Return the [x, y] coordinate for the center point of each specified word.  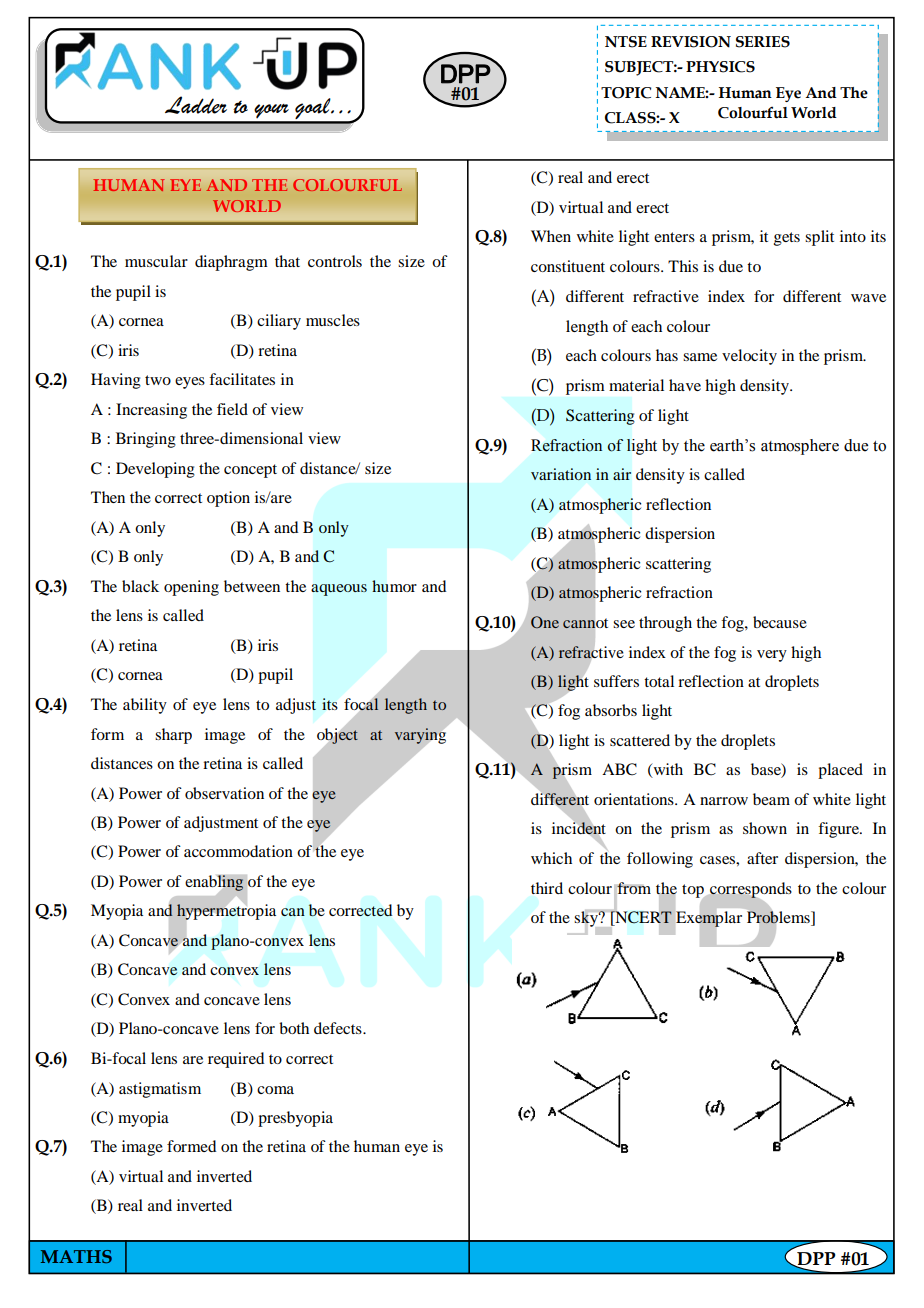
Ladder [196, 105]
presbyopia [295, 1119]
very [772, 656]
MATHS [76, 1256]
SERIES [763, 42]
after [762, 858]
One [545, 622]
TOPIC [626, 93]
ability [145, 706]
